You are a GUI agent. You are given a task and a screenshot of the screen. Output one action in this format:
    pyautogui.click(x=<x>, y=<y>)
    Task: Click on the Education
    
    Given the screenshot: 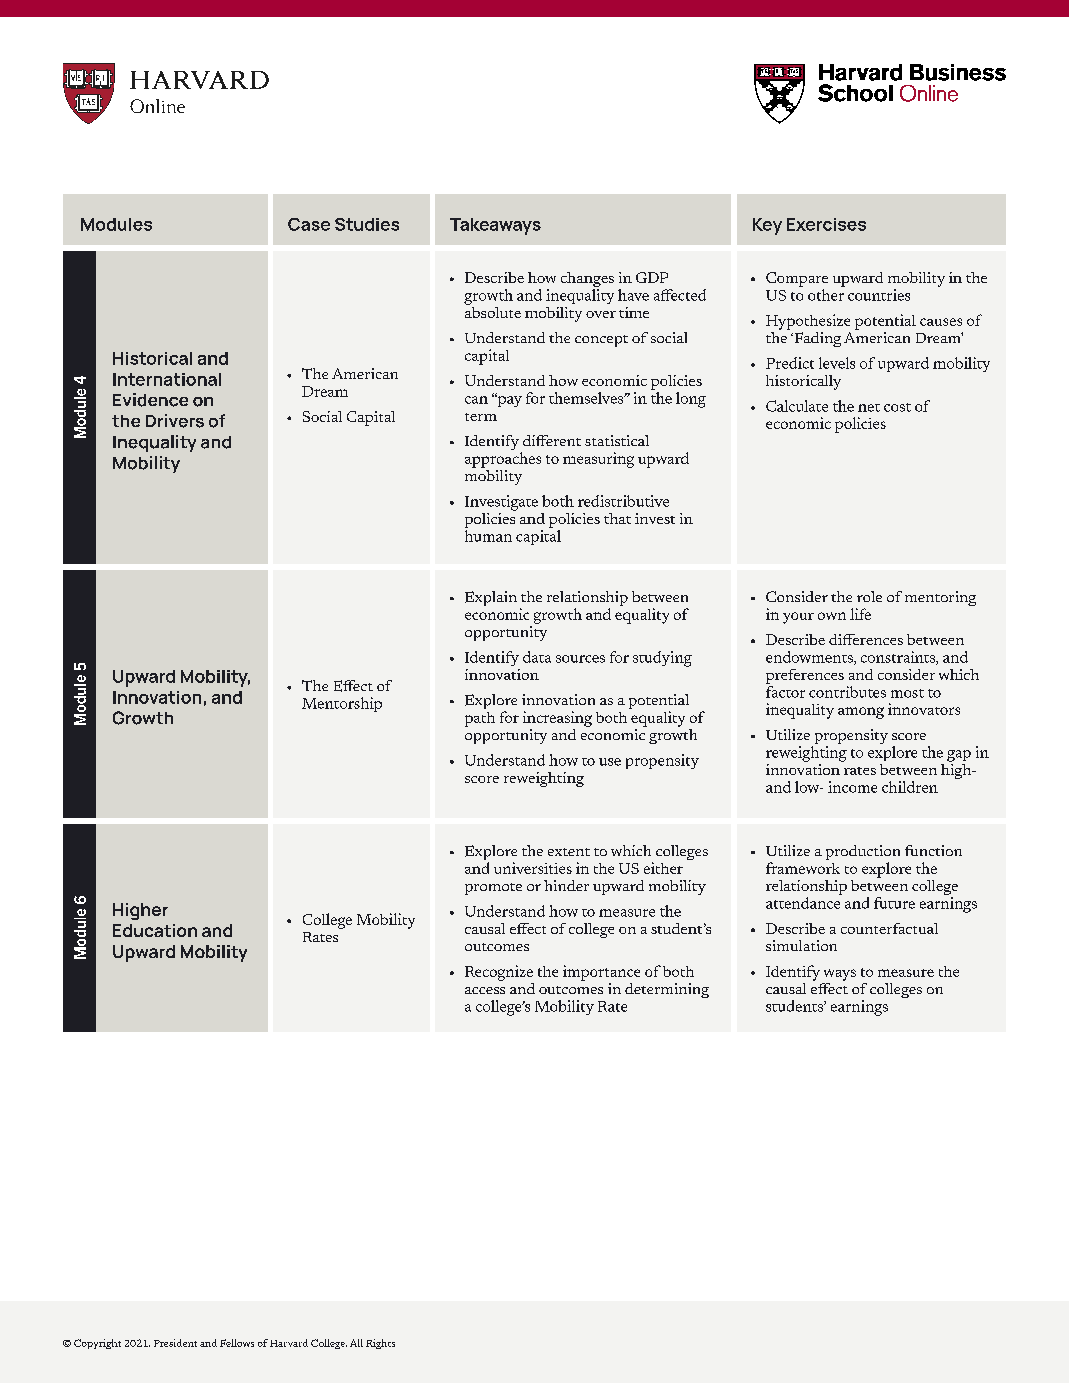 What is the action you would take?
    pyautogui.click(x=155, y=930)
